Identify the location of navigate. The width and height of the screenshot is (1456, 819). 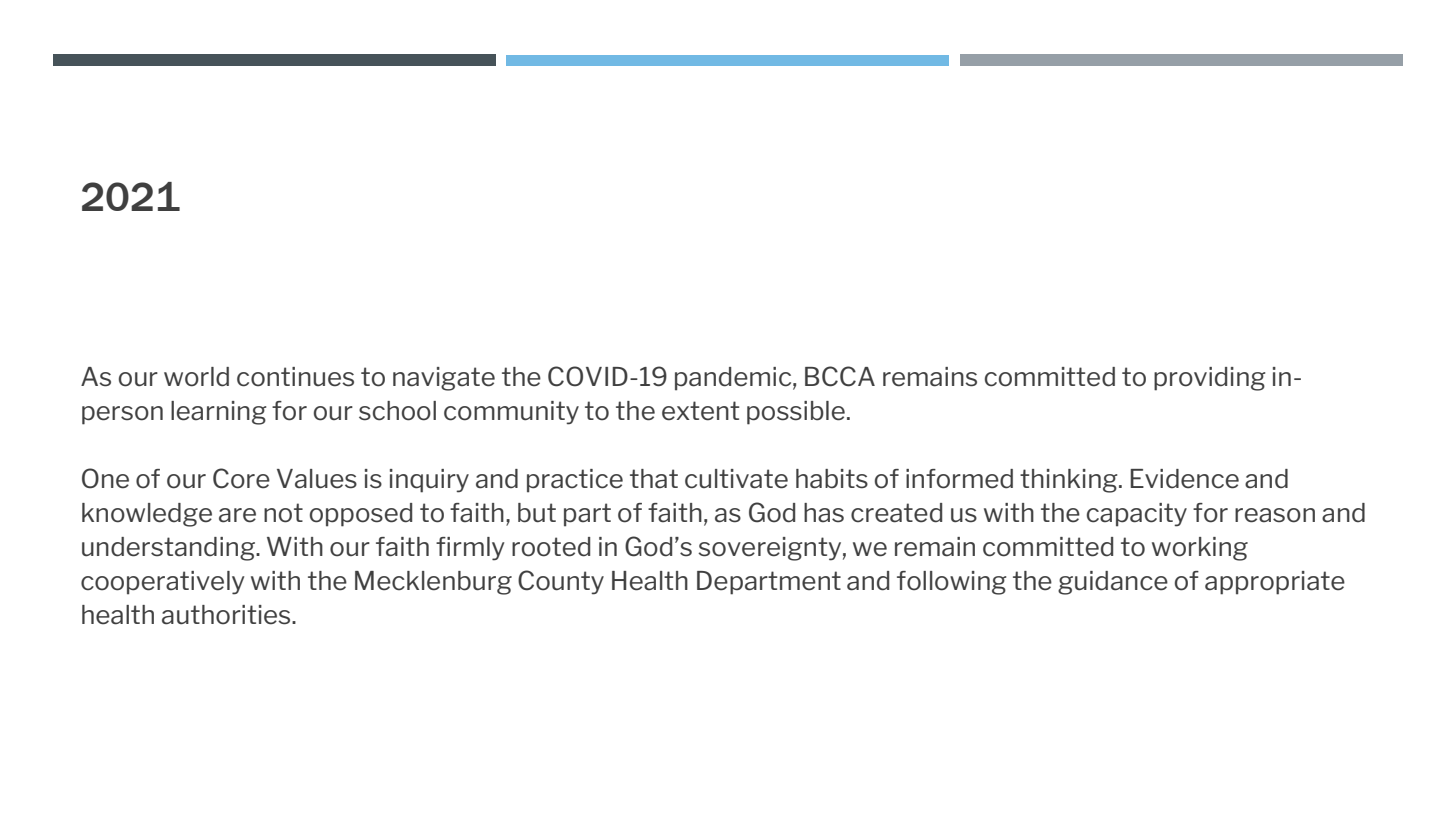
(444, 379).
